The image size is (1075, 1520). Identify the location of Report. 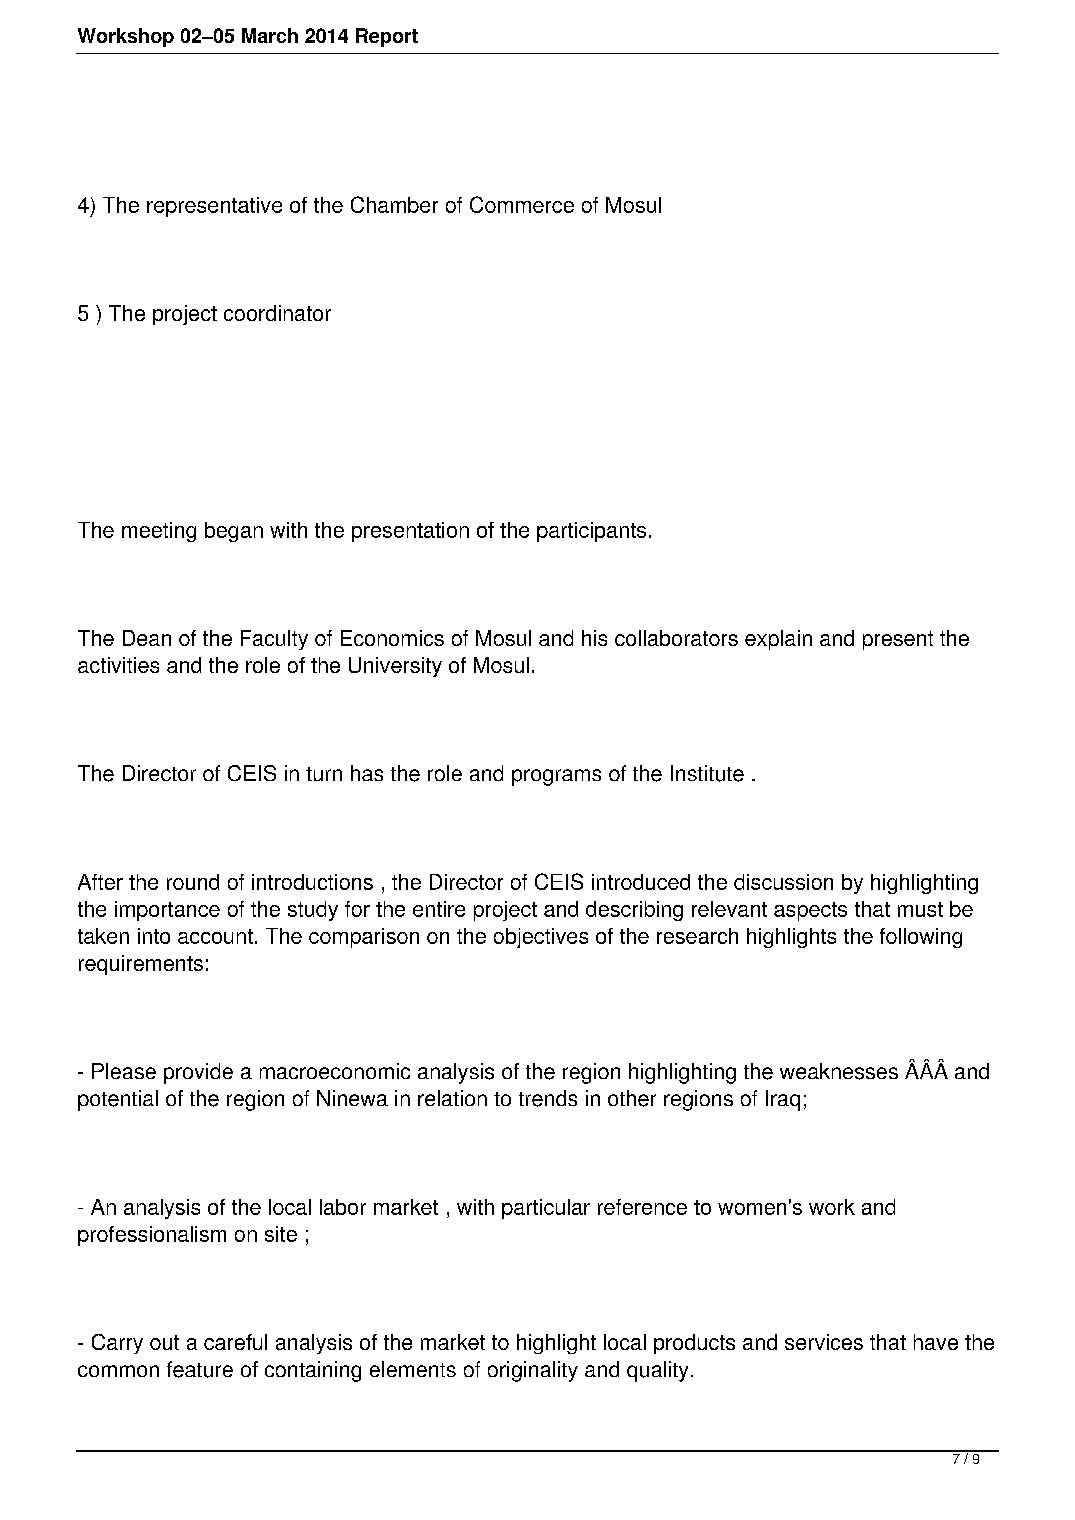
(387, 37).
